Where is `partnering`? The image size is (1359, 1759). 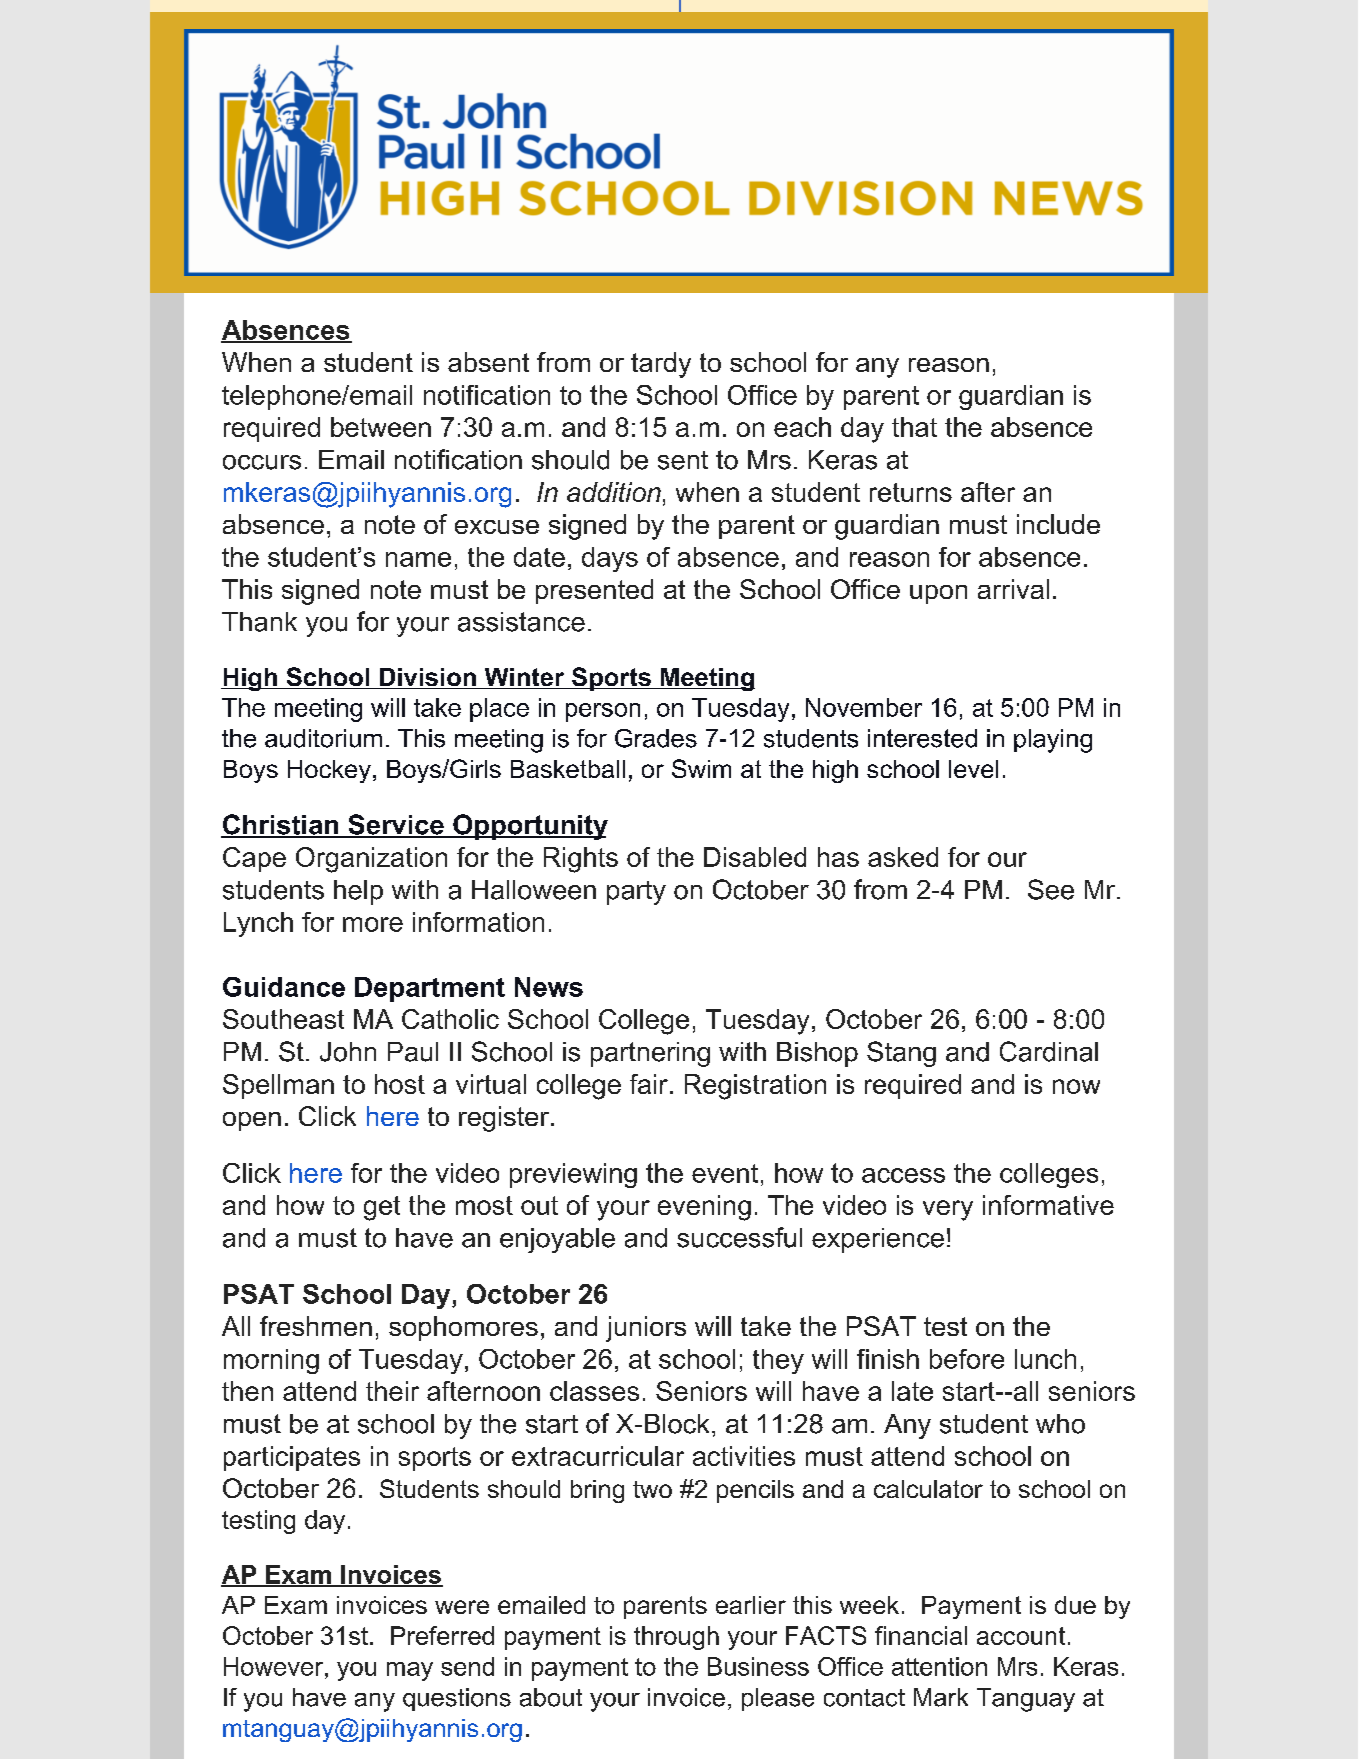 partnering is located at coordinates (650, 1054).
